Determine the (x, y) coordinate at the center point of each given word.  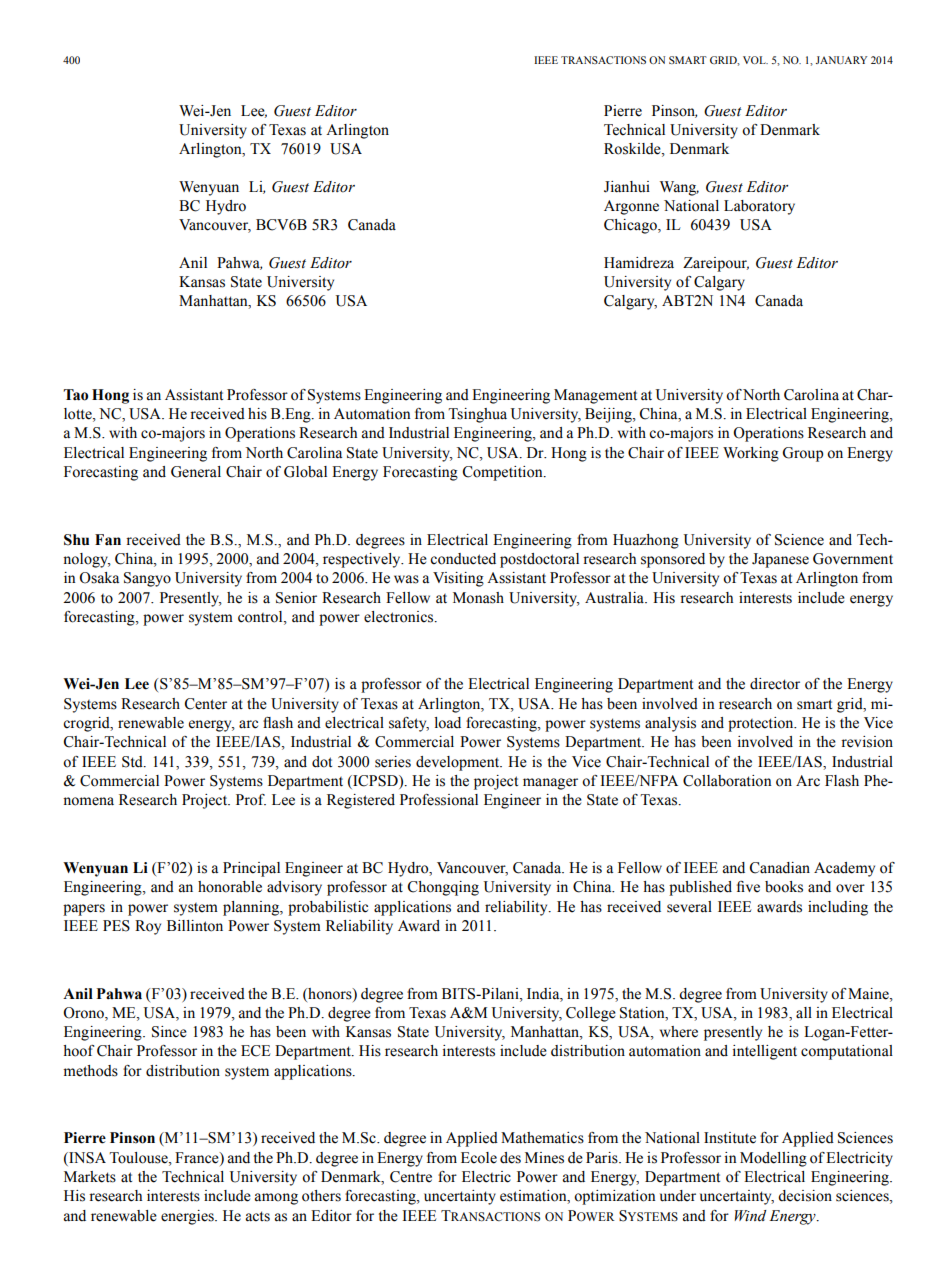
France (198, 1158)
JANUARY (841, 60)
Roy (148, 927)
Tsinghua (477, 415)
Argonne (631, 207)
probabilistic (328, 908)
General (196, 472)
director (775, 684)
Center (206, 704)
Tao (75, 395)
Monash (478, 598)
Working (751, 454)
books (784, 887)
